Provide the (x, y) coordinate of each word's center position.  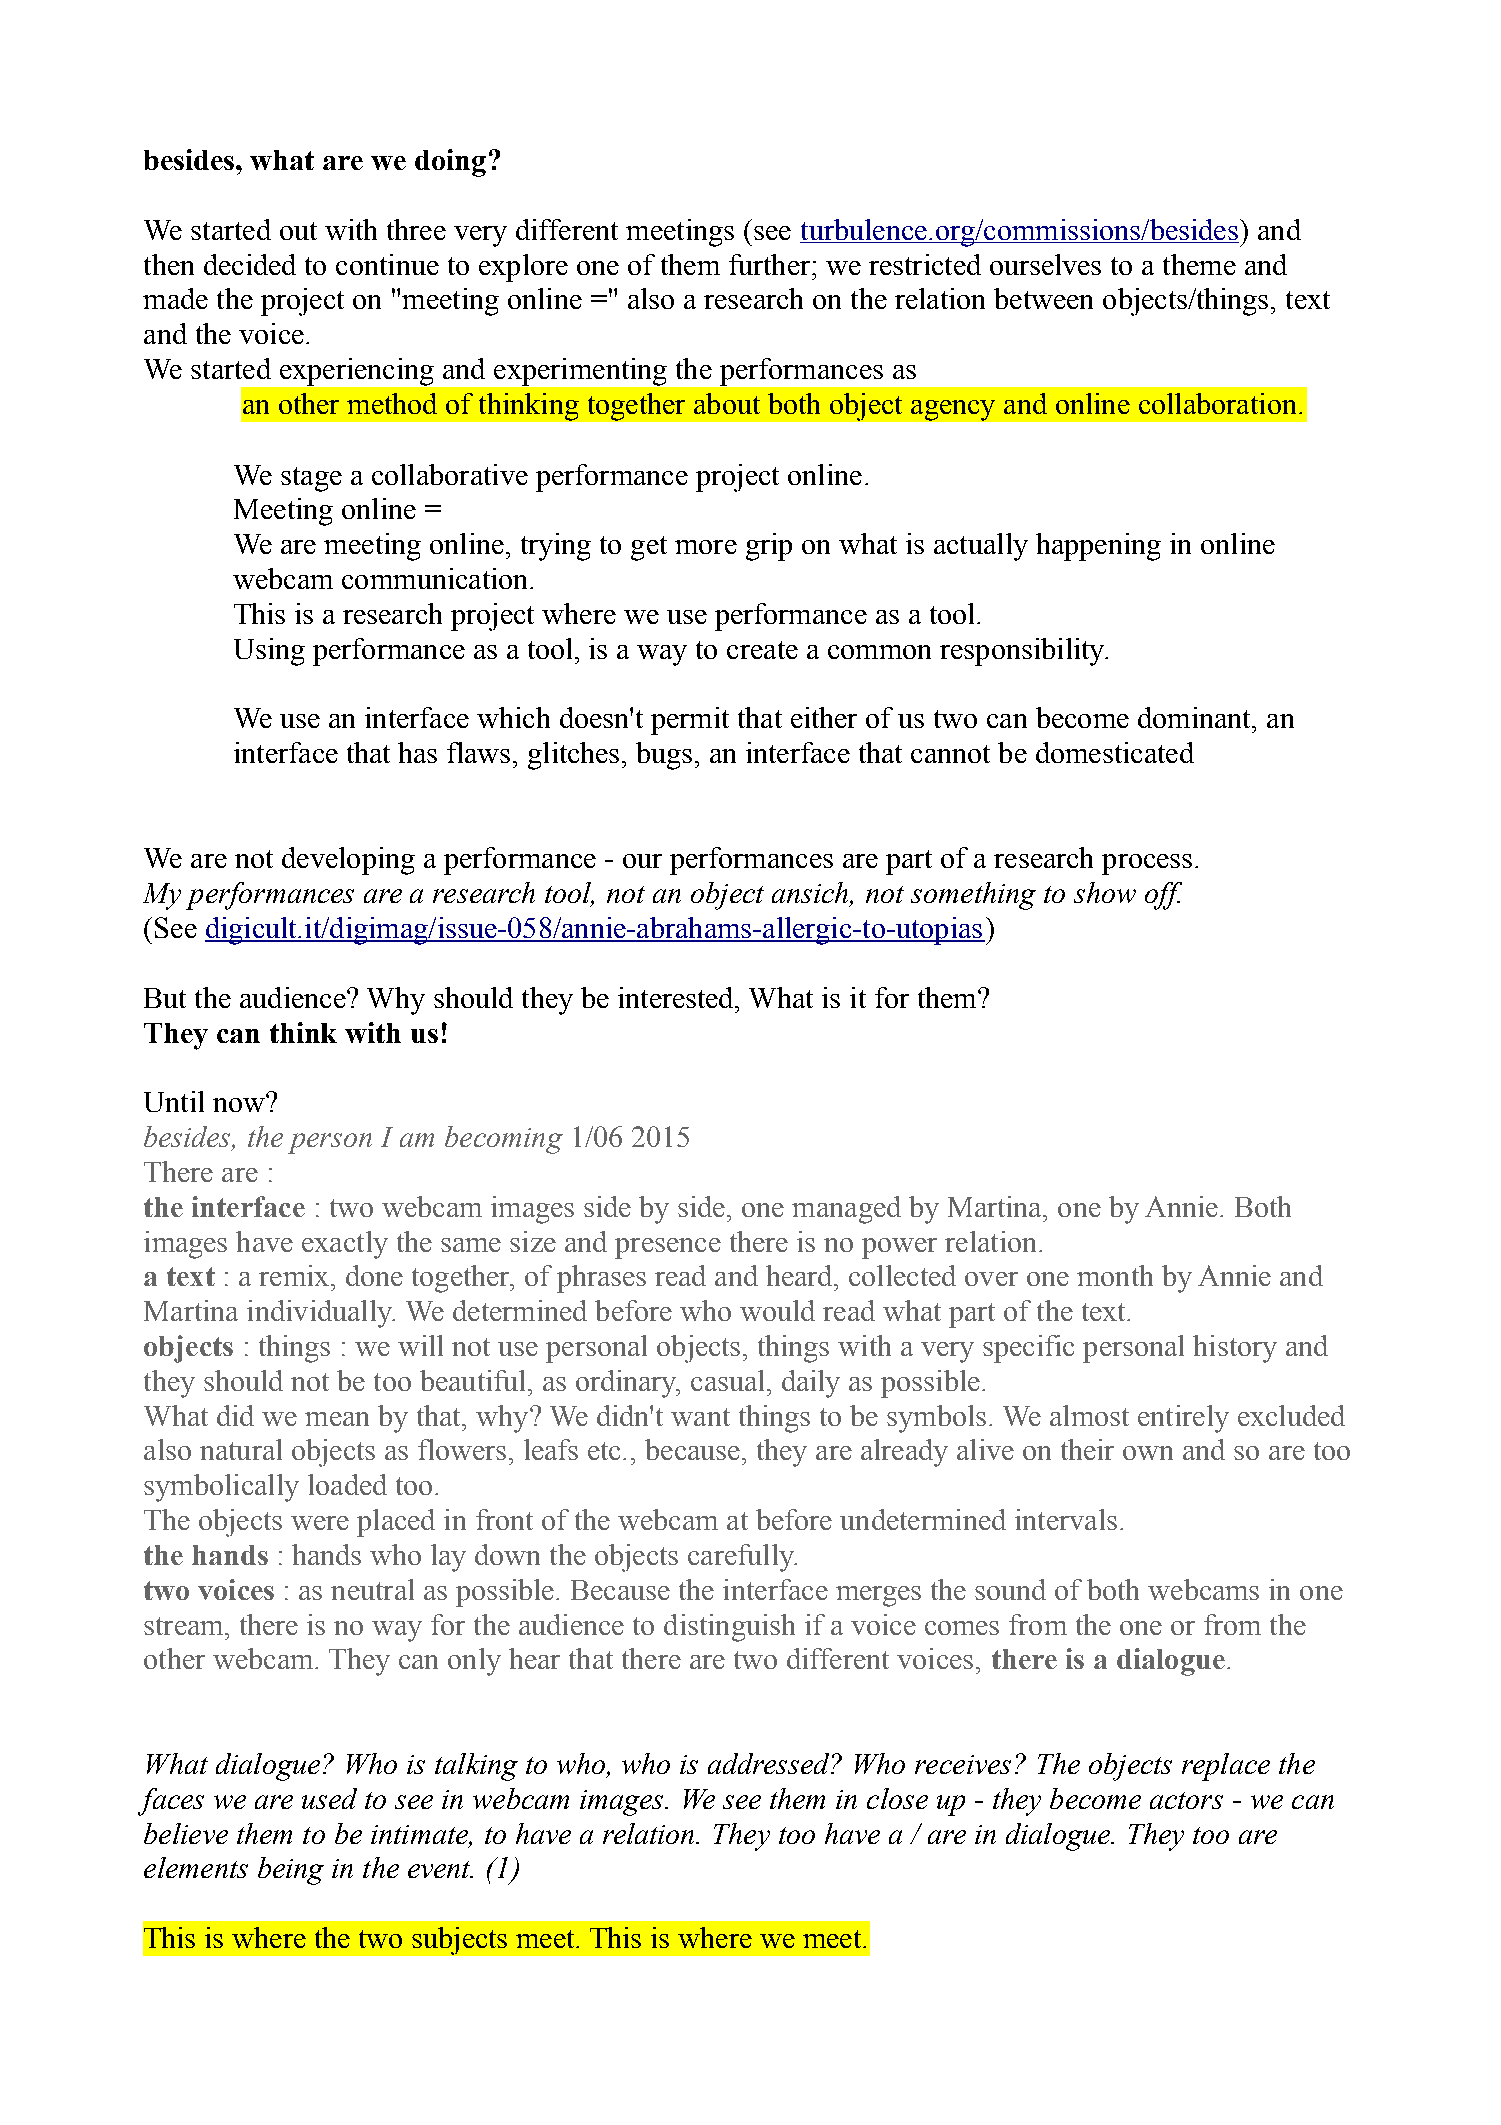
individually (321, 1314)
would (777, 1310)
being (291, 1871)
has (417, 752)
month (1115, 1275)
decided (250, 264)
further (771, 264)
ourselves (1045, 264)
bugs (664, 756)
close (897, 1798)
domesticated (1115, 752)
